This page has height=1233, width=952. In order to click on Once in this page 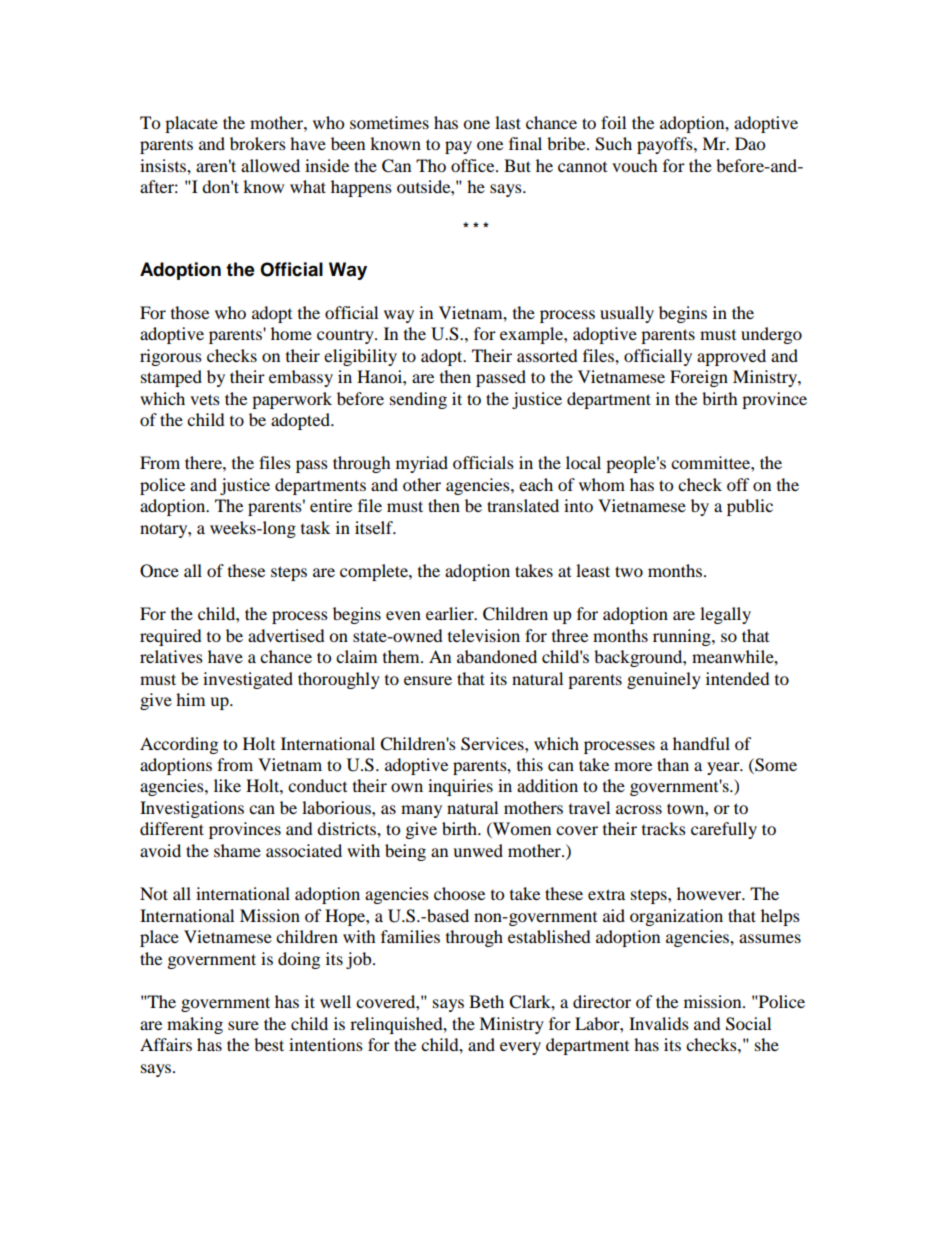, I will do `click(159, 571)`.
